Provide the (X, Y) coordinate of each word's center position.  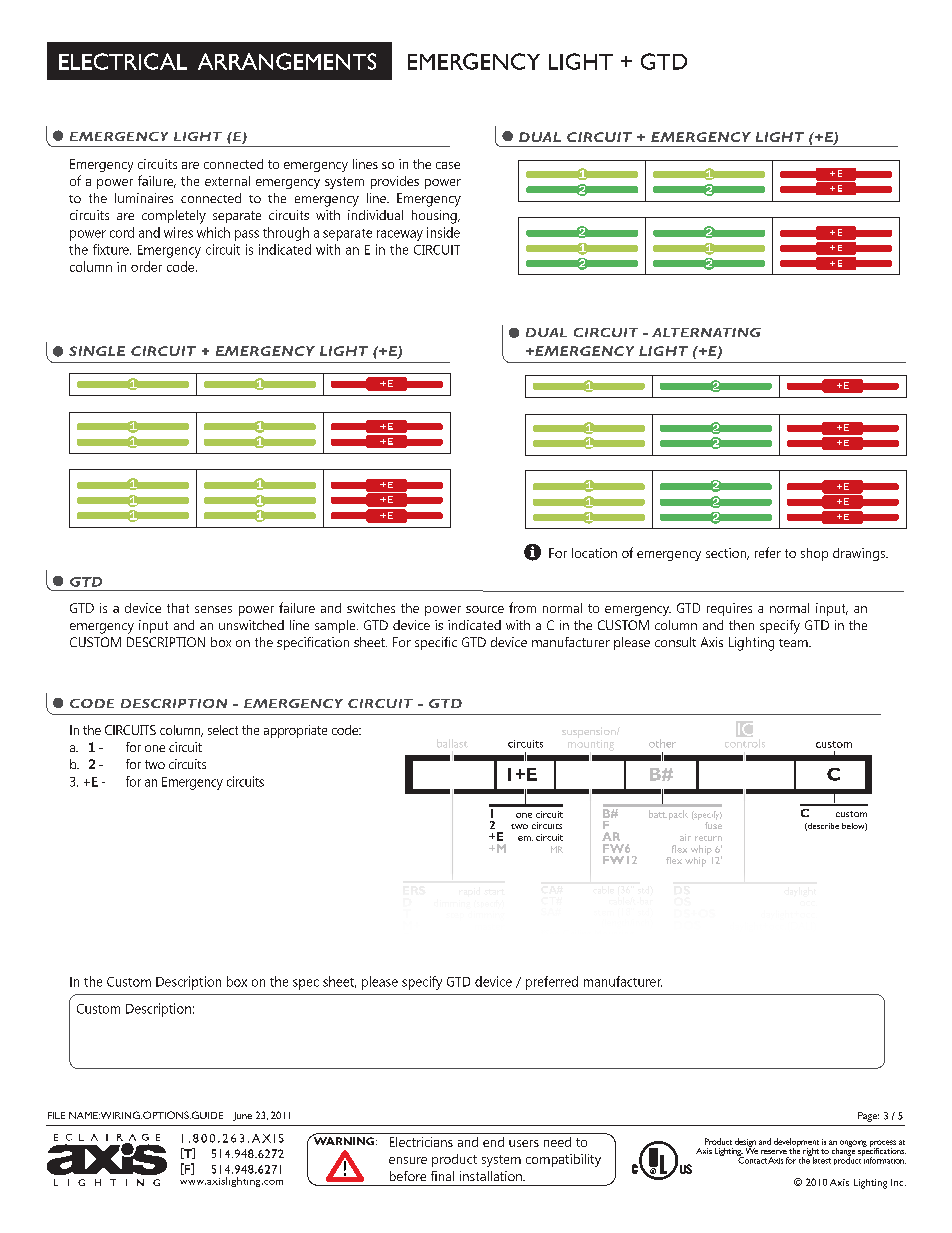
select (223, 730)
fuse (713, 824)
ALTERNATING (706, 332)
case (448, 165)
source (485, 609)
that (178, 608)
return (708, 838)
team (794, 643)
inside (443, 232)
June (242, 1116)
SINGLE (97, 351)
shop (814, 554)
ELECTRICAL (123, 61)
